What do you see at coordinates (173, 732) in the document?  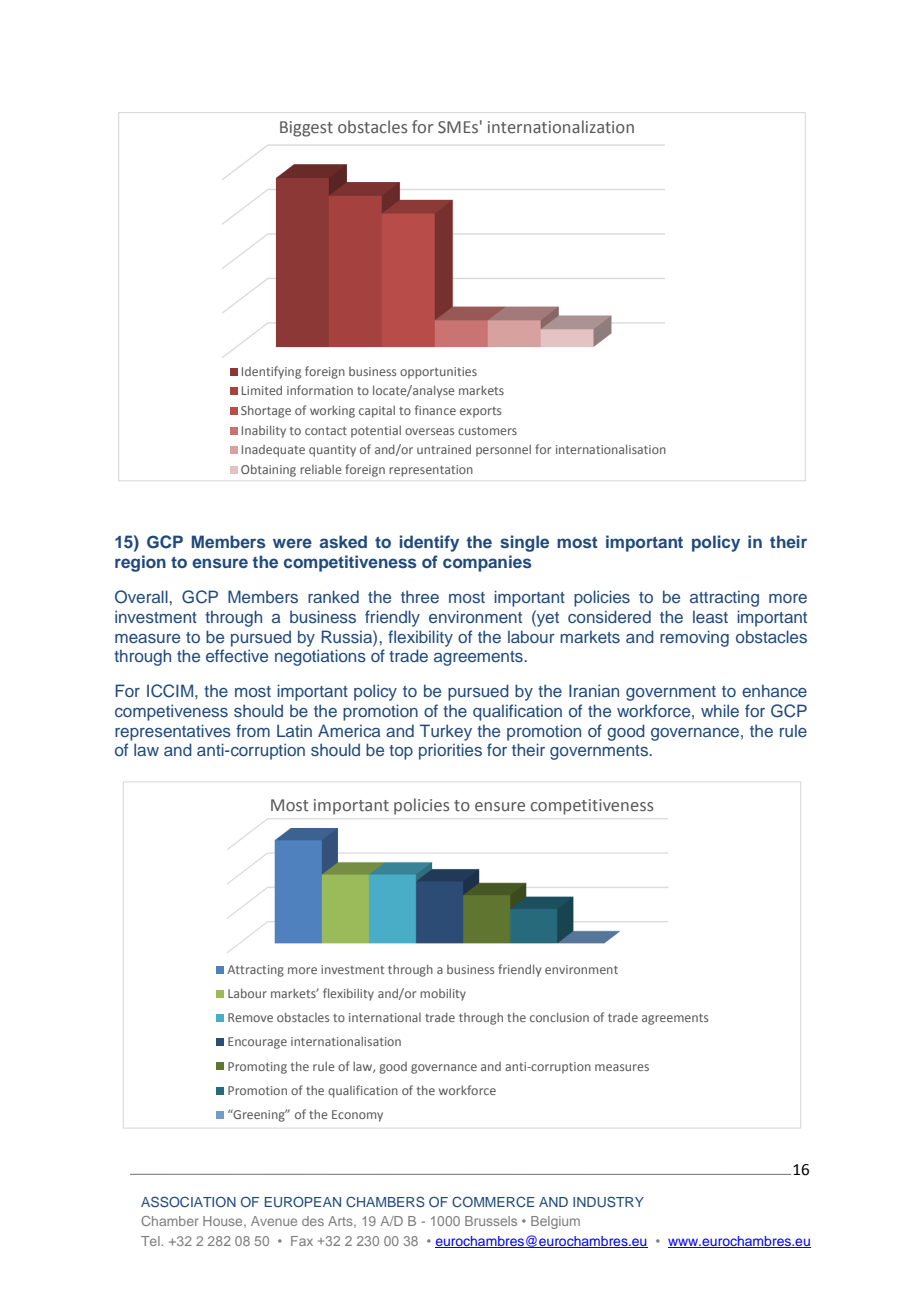 I see `representatives` at bounding box center [173, 732].
